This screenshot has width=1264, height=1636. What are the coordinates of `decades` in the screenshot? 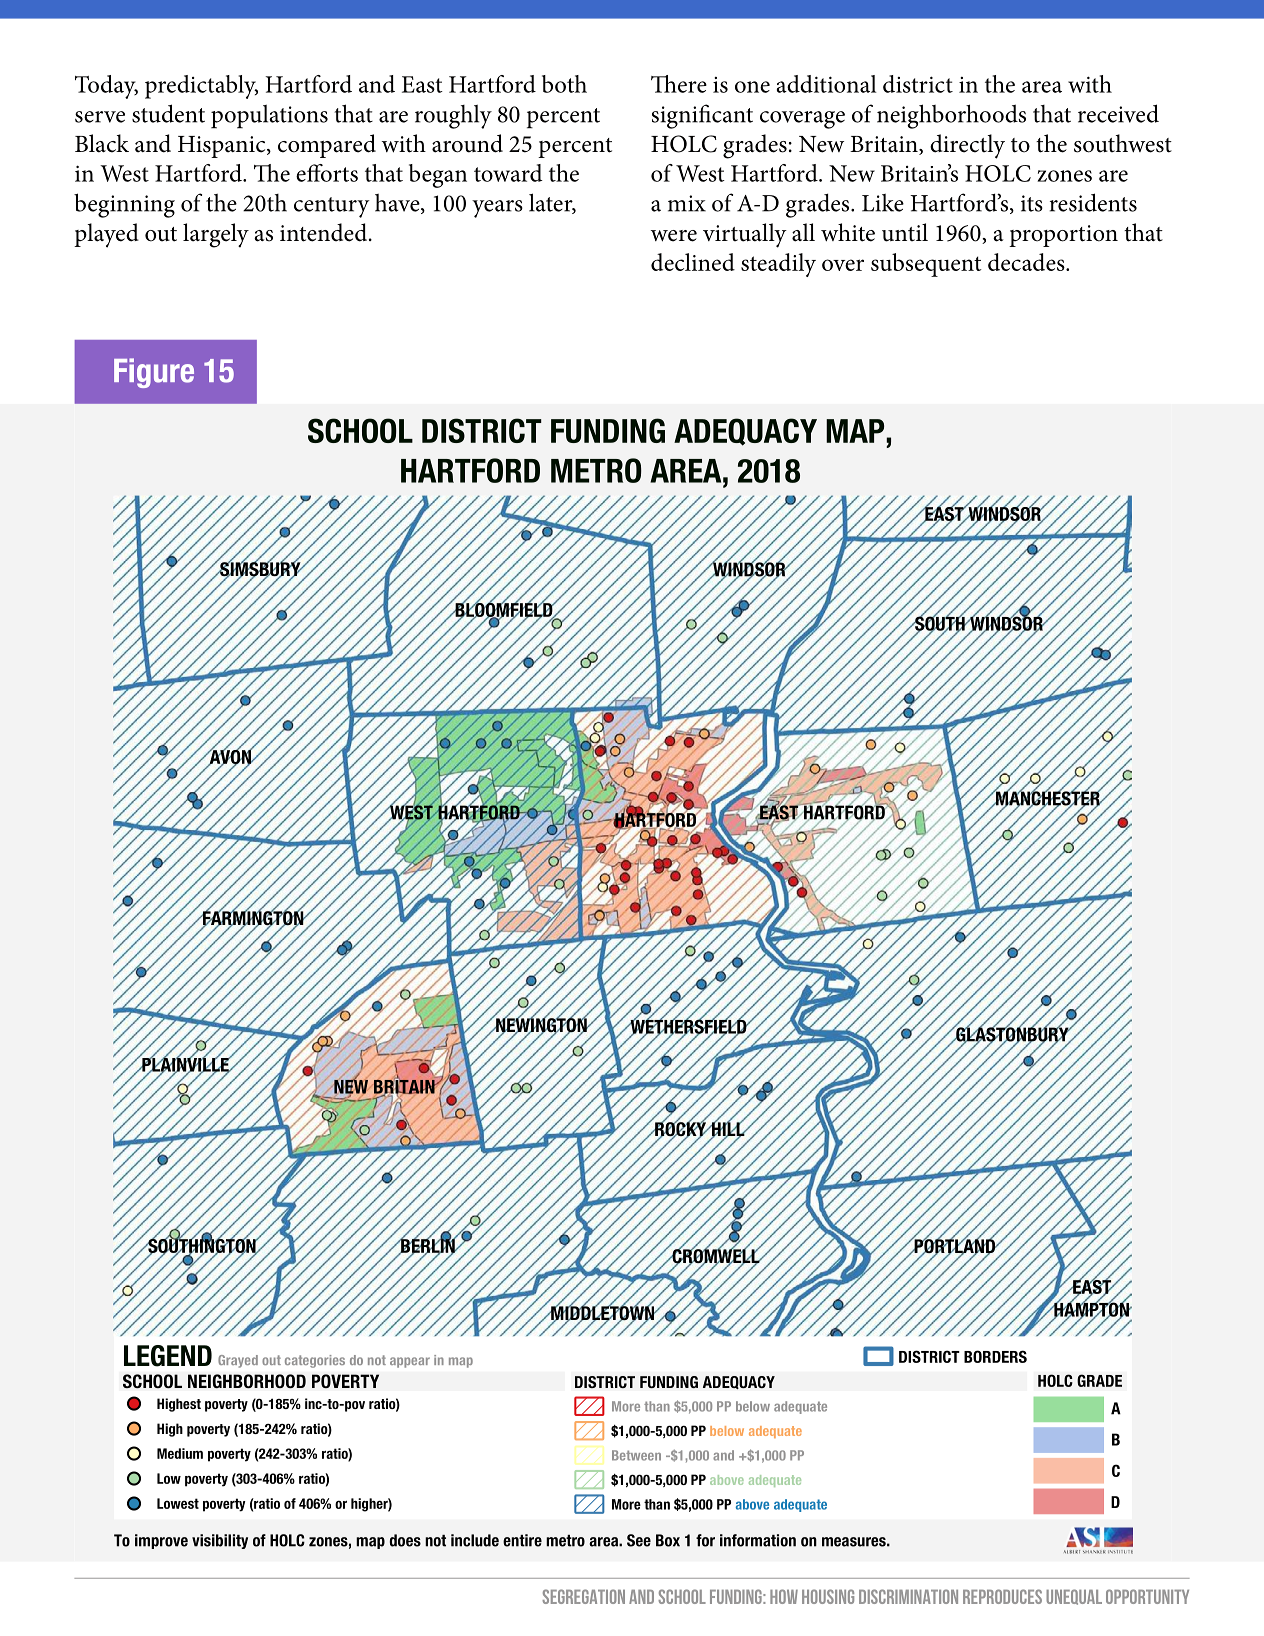 It's located at (1027, 262).
